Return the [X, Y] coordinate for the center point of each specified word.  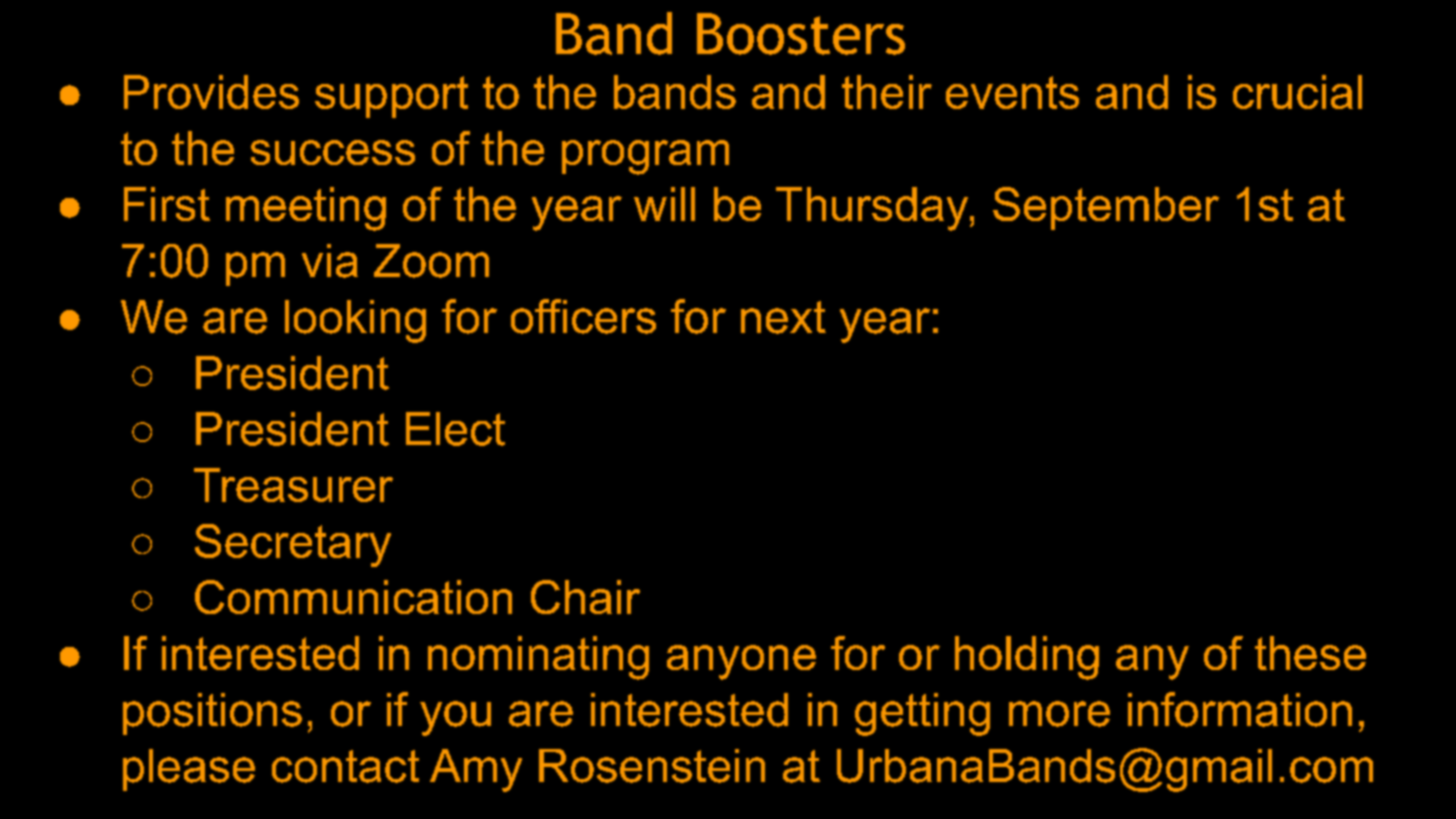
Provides [211, 92]
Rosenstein [652, 766]
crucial [1297, 92]
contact [345, 766]
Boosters [801, 34]
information [1240, 709]
